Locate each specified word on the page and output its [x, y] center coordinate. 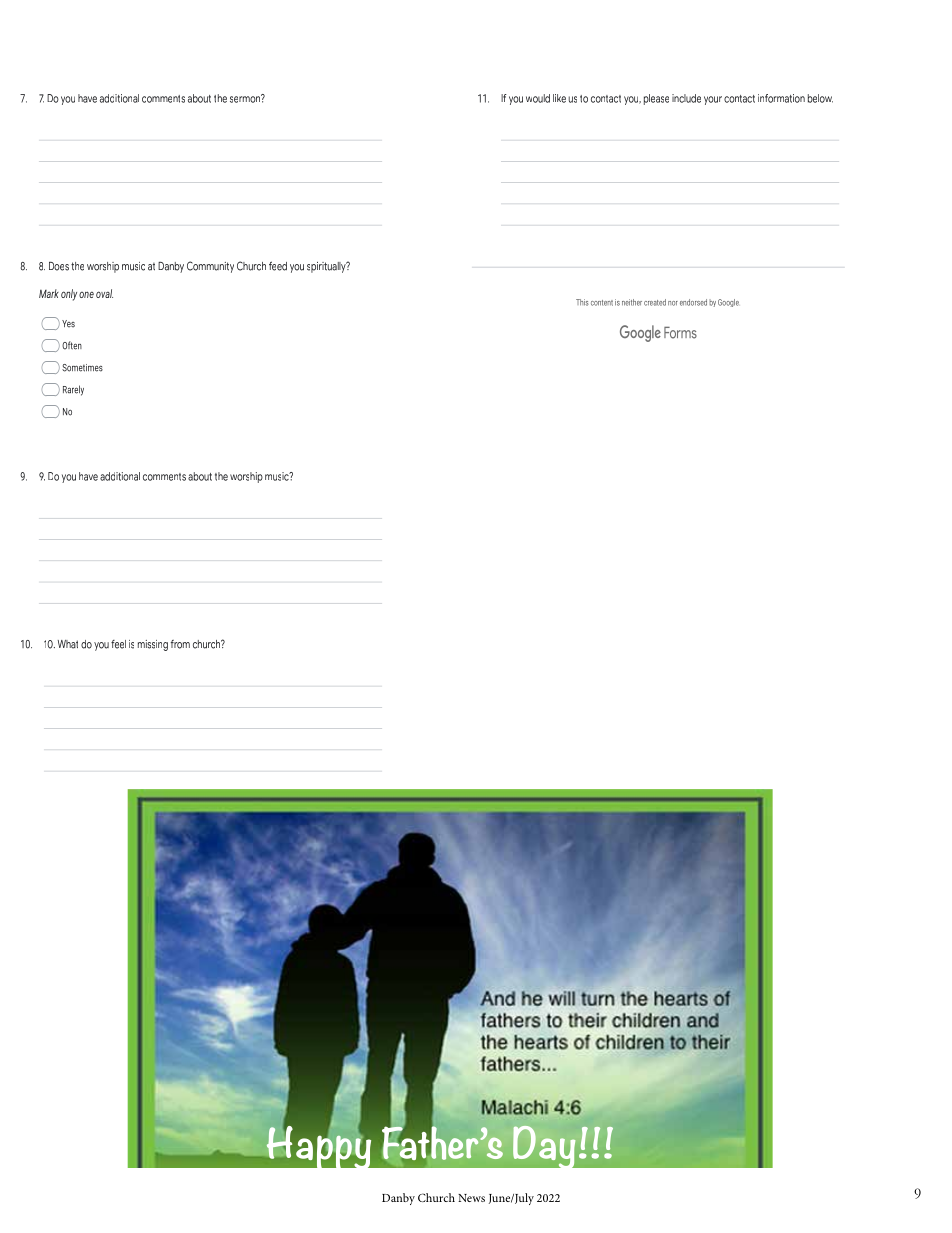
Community [210, 267]
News [471, 1198]
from [180, 644]
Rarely [73, 390]
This [582, 302]
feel [118, 644]
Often [72, 345]
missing [153, 645]
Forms [680, 333]
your [713, 100]
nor [673, 303]
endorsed [693, 302]
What [68, 644]
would [538, 98]
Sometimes [82, 368]
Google [728, 303]
